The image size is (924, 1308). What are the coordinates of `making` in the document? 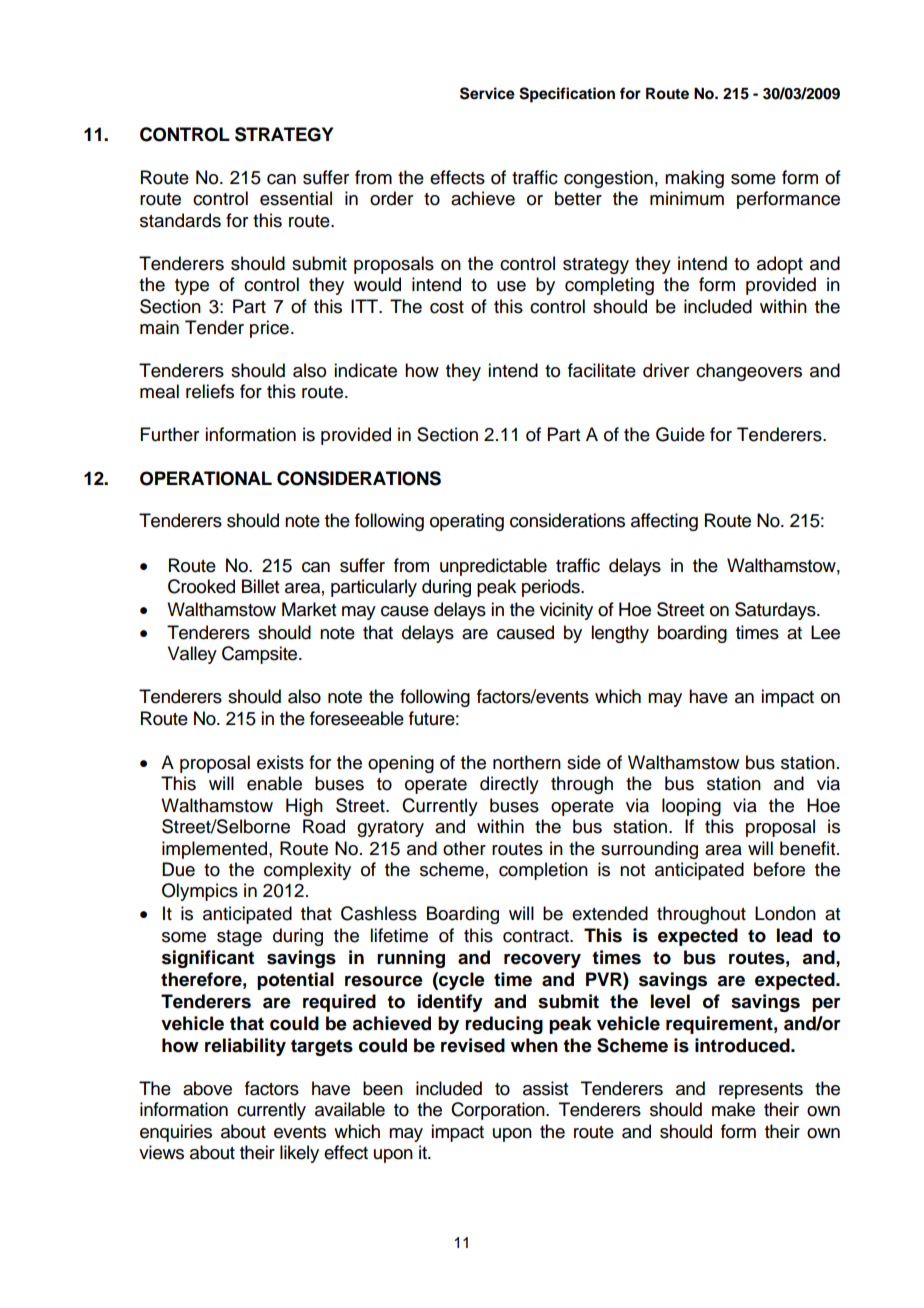 It's located at (694, 179).
